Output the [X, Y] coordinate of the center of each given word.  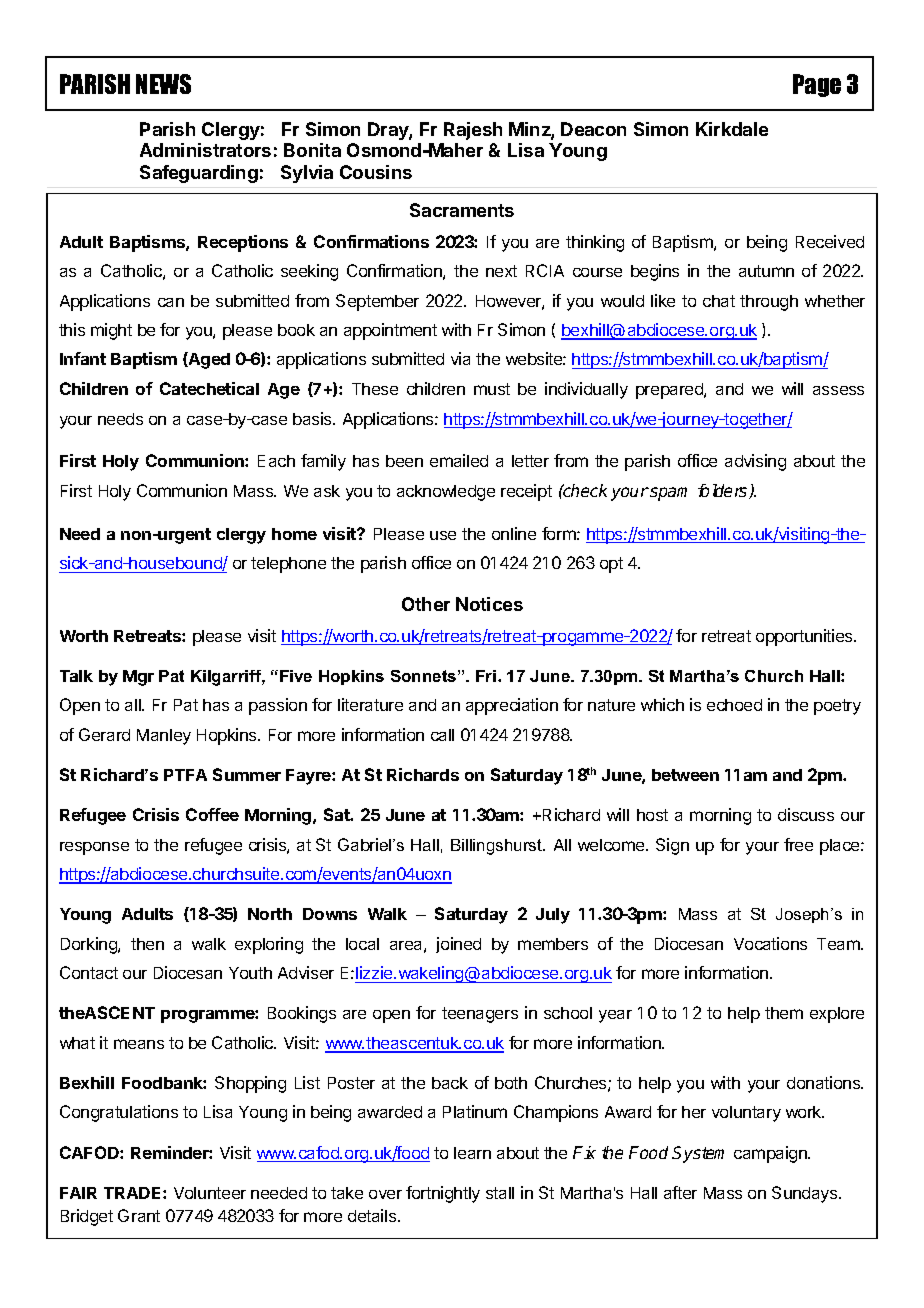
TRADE [134, 1193]
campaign [771, 1154]
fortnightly [443, 1194]
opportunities [805, 637]
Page [817, 85]
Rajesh [473, 131]
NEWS [163, 84]
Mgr [138, 678]
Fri [486, 676]
